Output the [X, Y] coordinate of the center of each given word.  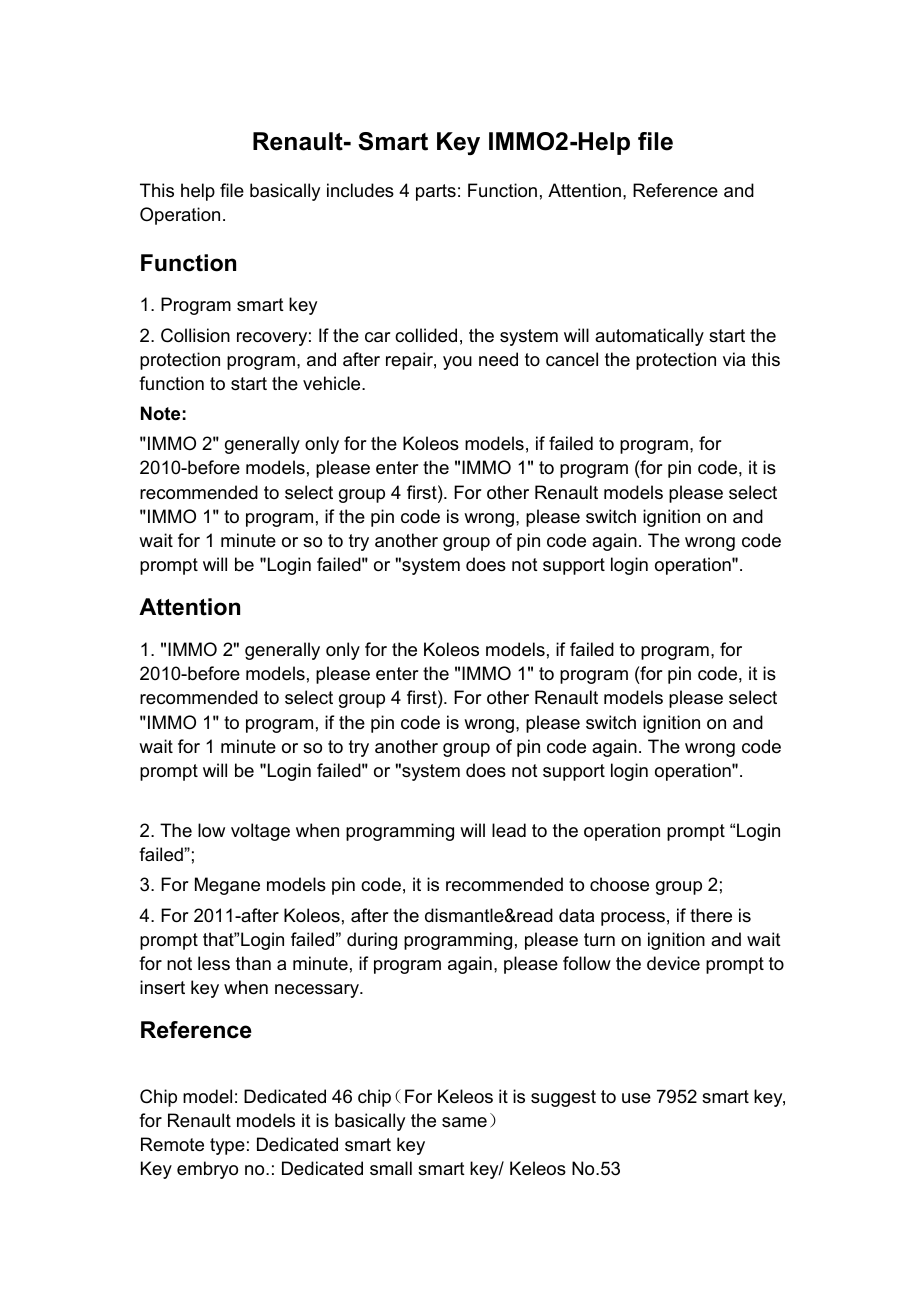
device [673, 963]
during [372, 941]
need [498, 359]
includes [360, 190]
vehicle [333, 383]
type [227, 1146]
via [734, 359]
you [457, 363]
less [214, 963]
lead [509, 830]
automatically [649, 337]
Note [160, 413]
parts [436, 192]
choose [619, 884]
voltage [260, 832]
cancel [572, 359]
